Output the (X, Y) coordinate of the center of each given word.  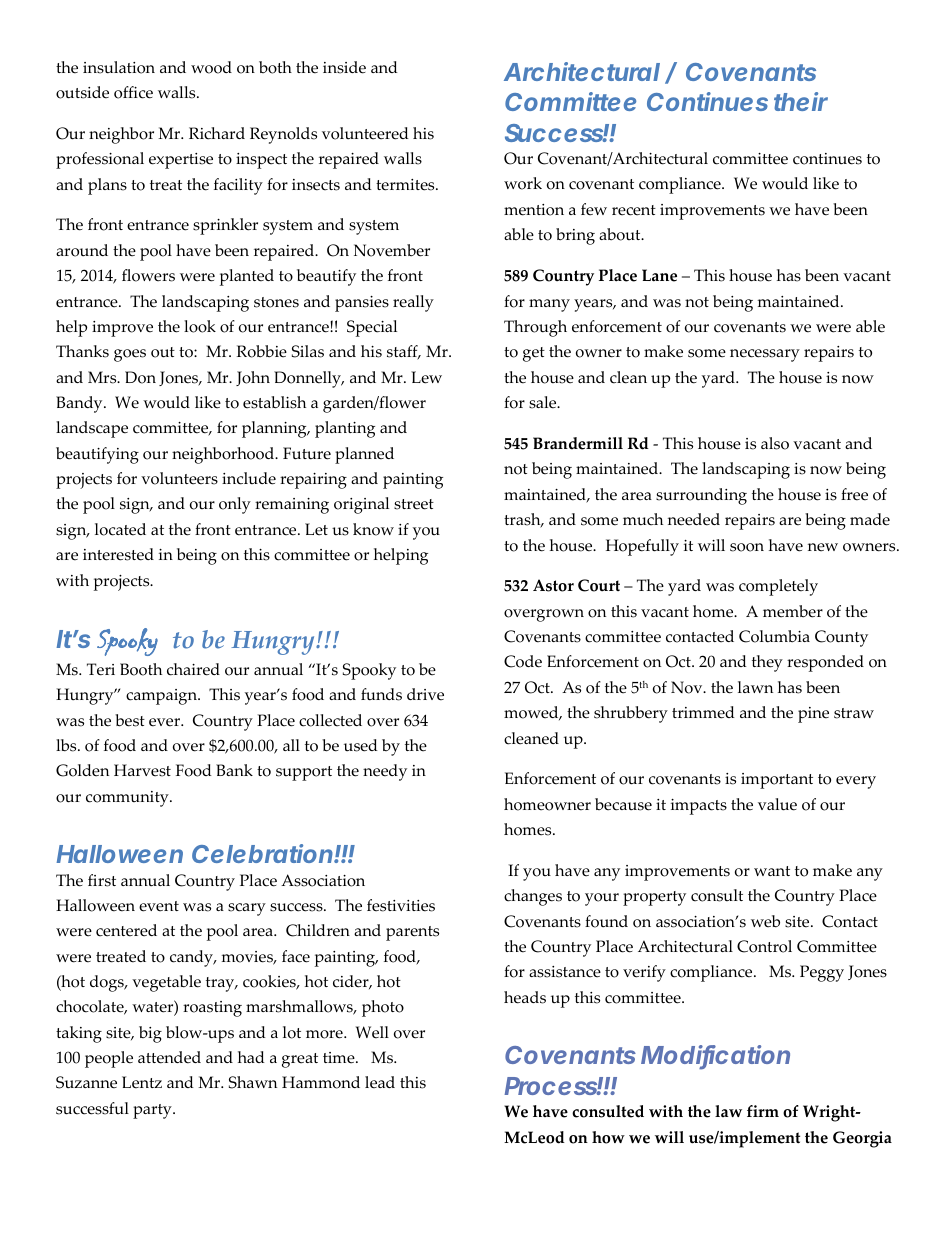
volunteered (365, 133)
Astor (553, 585)
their (801, 101)
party (153, 1111)
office (133, 92)
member (793, 611)
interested (118, 554)
